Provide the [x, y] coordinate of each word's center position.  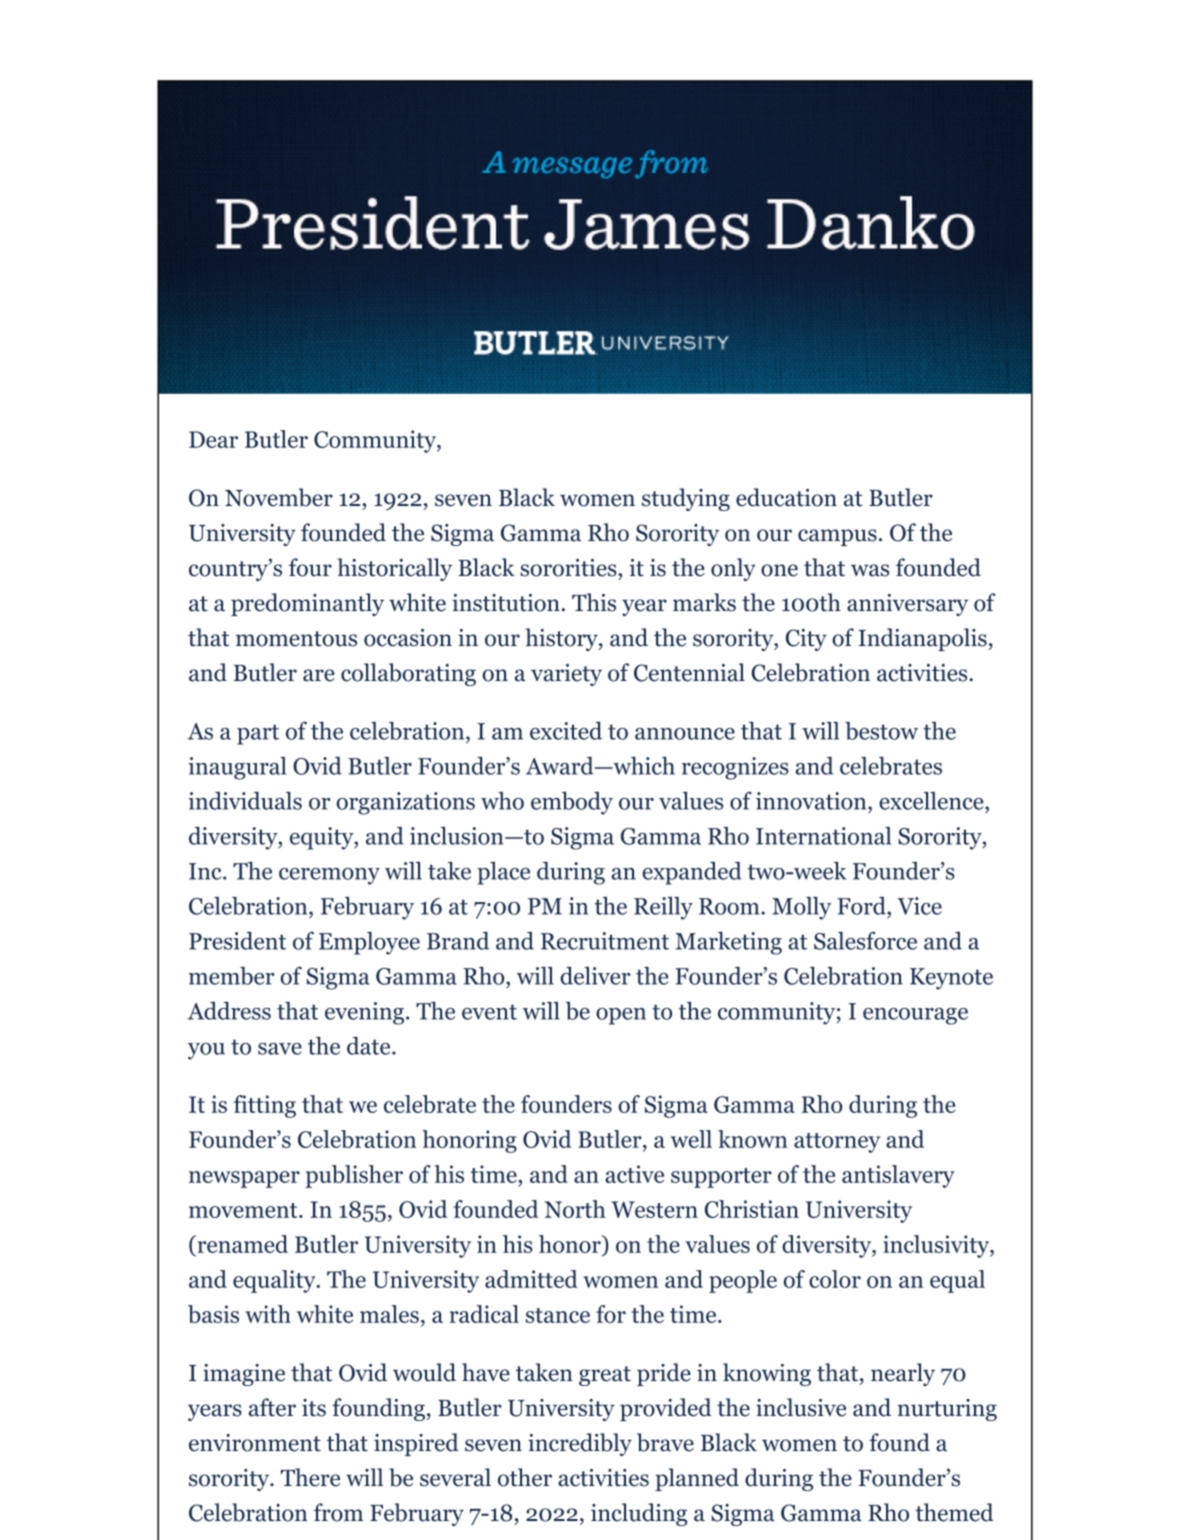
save [280, 1049]
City [806, 640]
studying [686, 499]
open [621, 1016]
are [319, 675]
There [310, 1477]
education [786, 497]
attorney [837, 1143]
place [503, 873]
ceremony [329, 876]
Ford [862, 906]
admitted [531, 1279]
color [835, 1279]
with [268, 1314]
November [279, 497]
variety [566, 675]
